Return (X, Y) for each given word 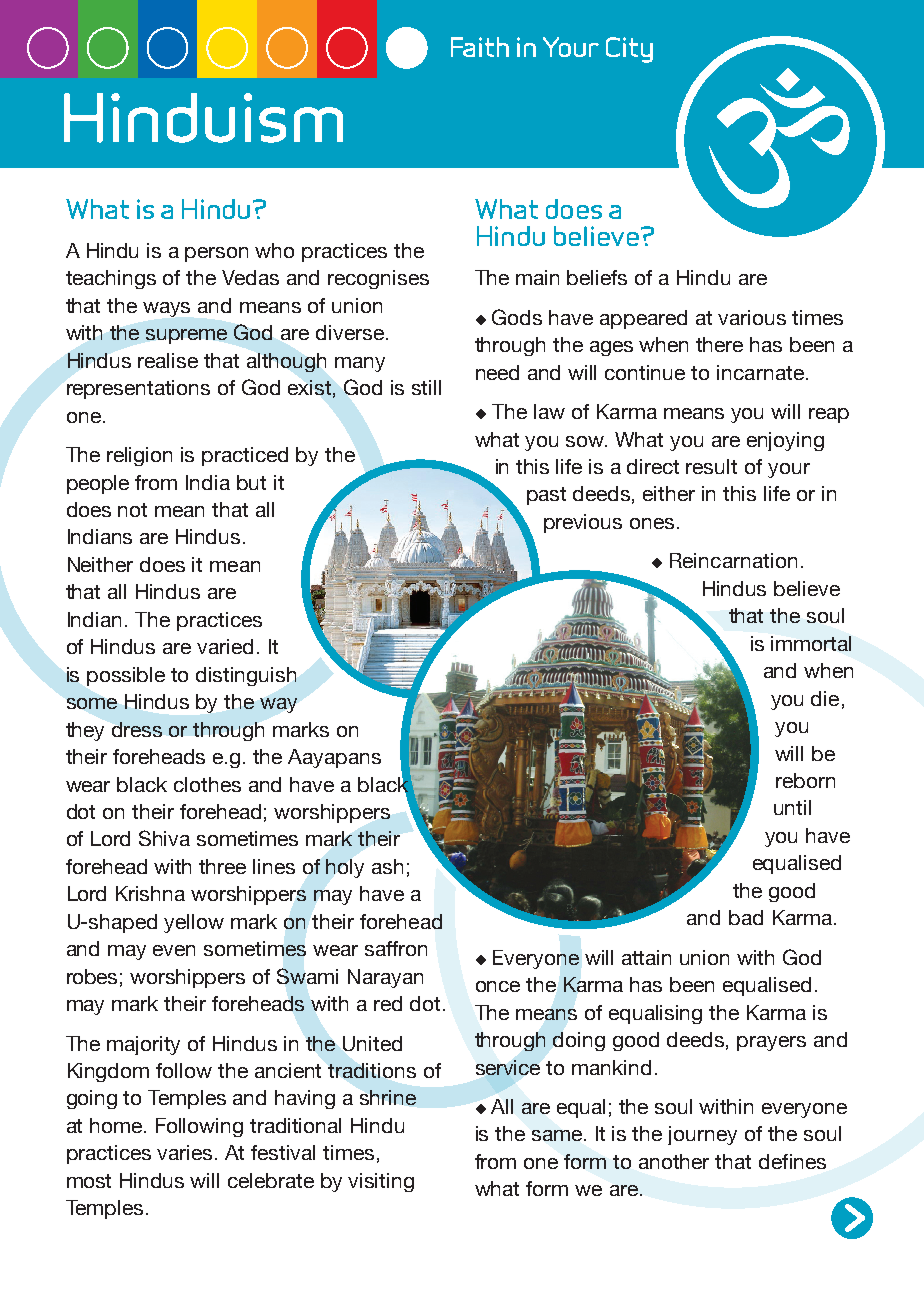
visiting (381, 1182)
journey (702, 1135)
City (629, 50)
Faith (480, 47)
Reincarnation (733, 560)
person (216, 254)
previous (583, 523)
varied (225, 646)
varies (186, 1152)
